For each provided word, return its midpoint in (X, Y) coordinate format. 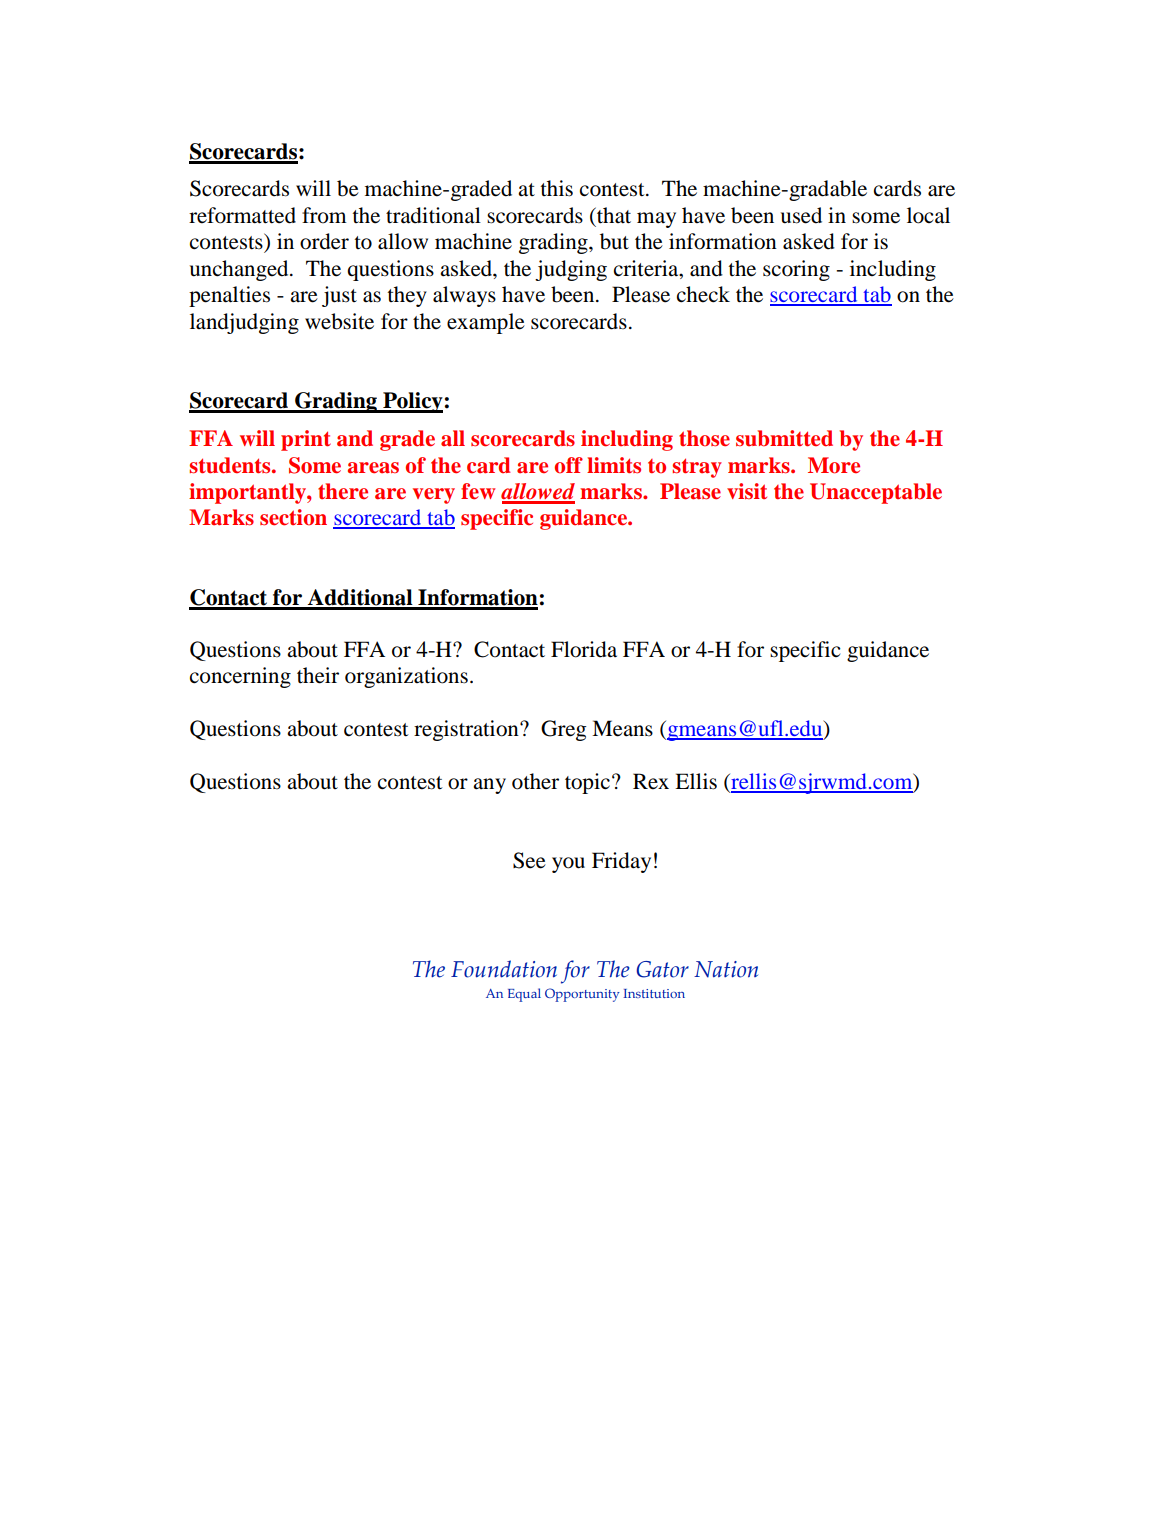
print (306, 440)
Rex (651, 781)
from (324, 215)
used (801, 215)
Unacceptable (876, 493)
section (293, 517)
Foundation (504, 969)
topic (589, 783)
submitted (784, 438)
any (489, 786)
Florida (584, 649)
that (613, 215)
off (569, 465)
